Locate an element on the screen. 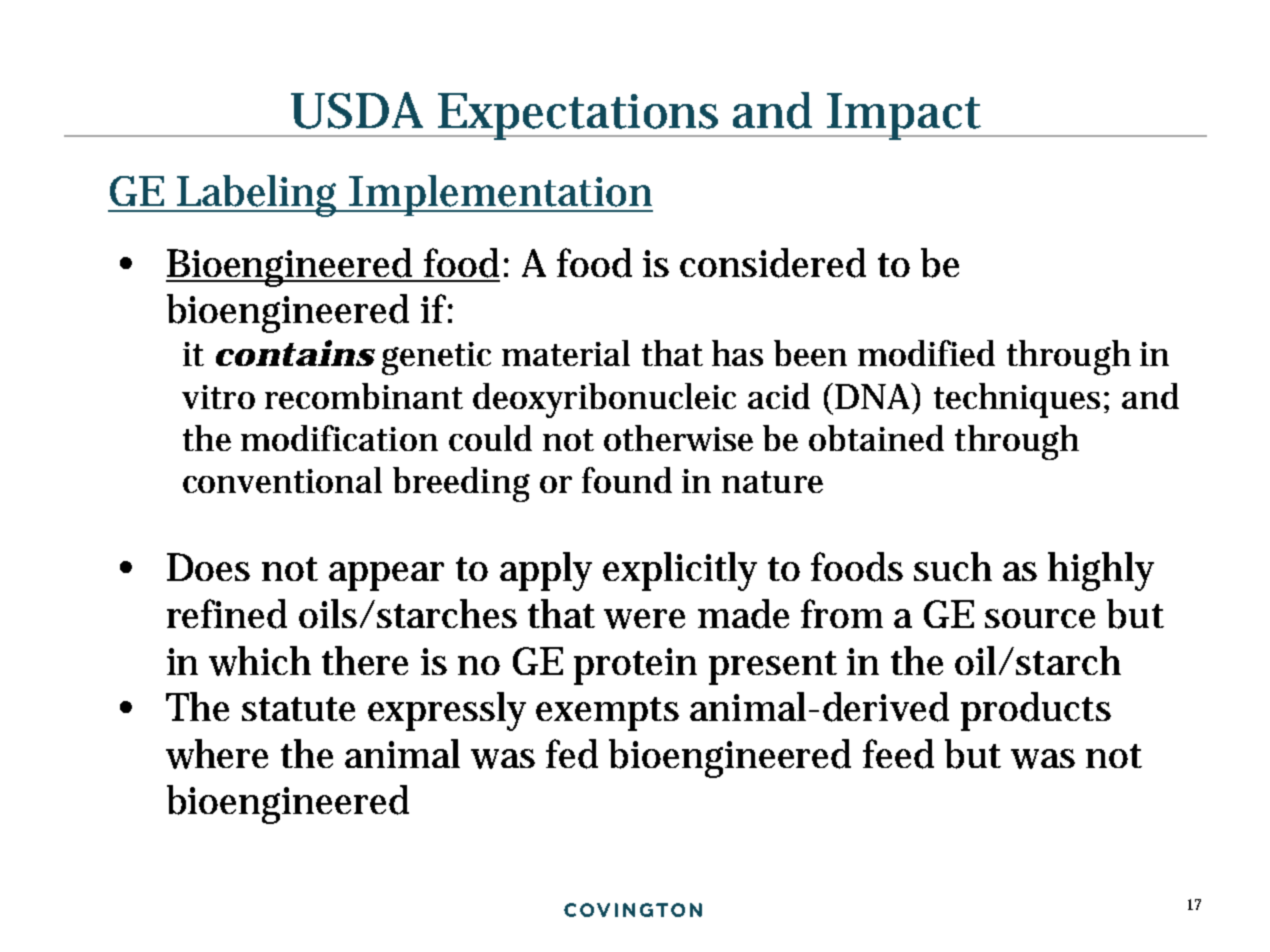 Image resolution: width=1270 pixels, height=952 pixels. statute is located at coordinates (298, 709).
